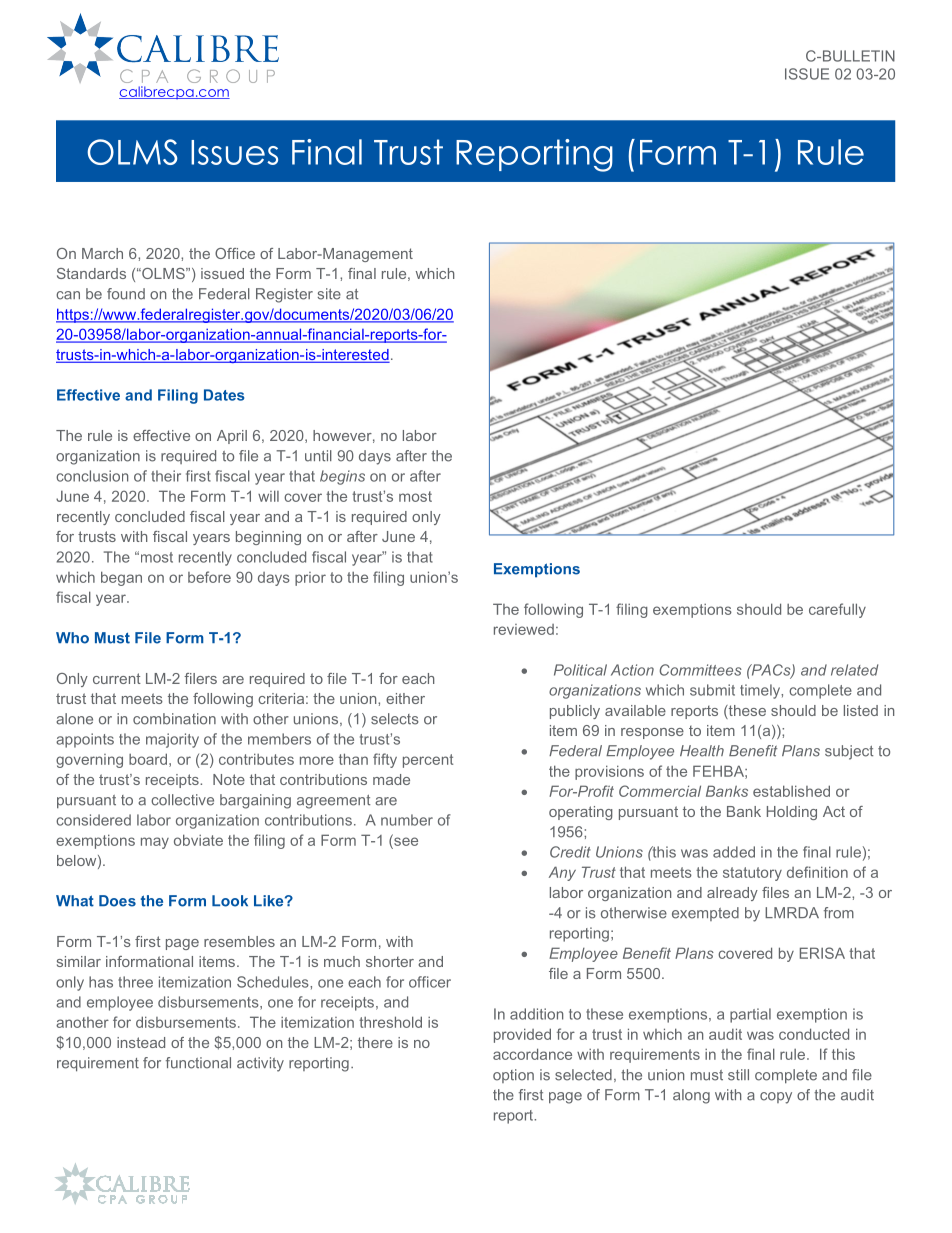  What do you see at coordinates (198, 1063) in the page?
I see `functional` at bounding box center [198, 1063].
